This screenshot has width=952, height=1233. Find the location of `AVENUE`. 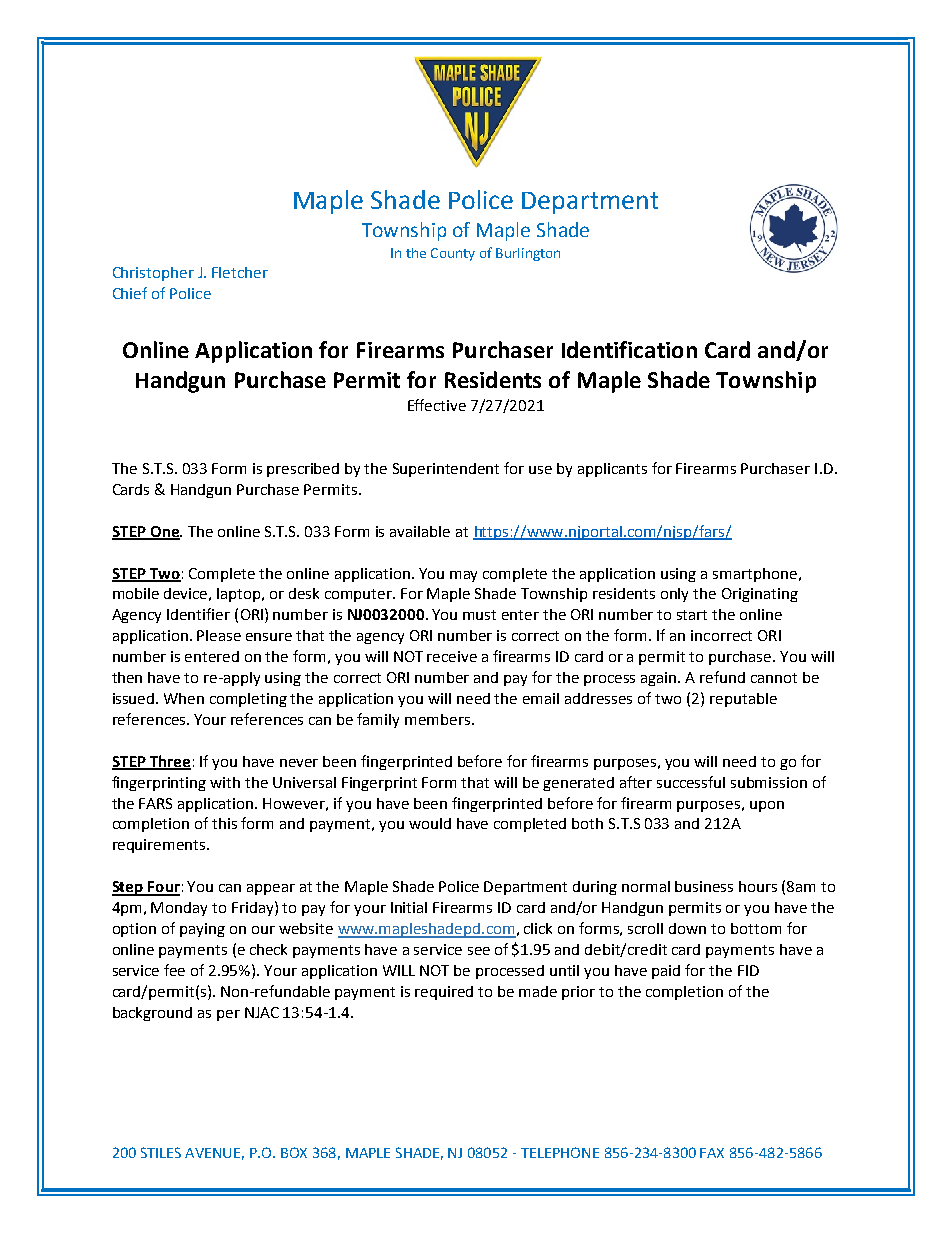

AVENUE is located at coordinates (214, 1154).
